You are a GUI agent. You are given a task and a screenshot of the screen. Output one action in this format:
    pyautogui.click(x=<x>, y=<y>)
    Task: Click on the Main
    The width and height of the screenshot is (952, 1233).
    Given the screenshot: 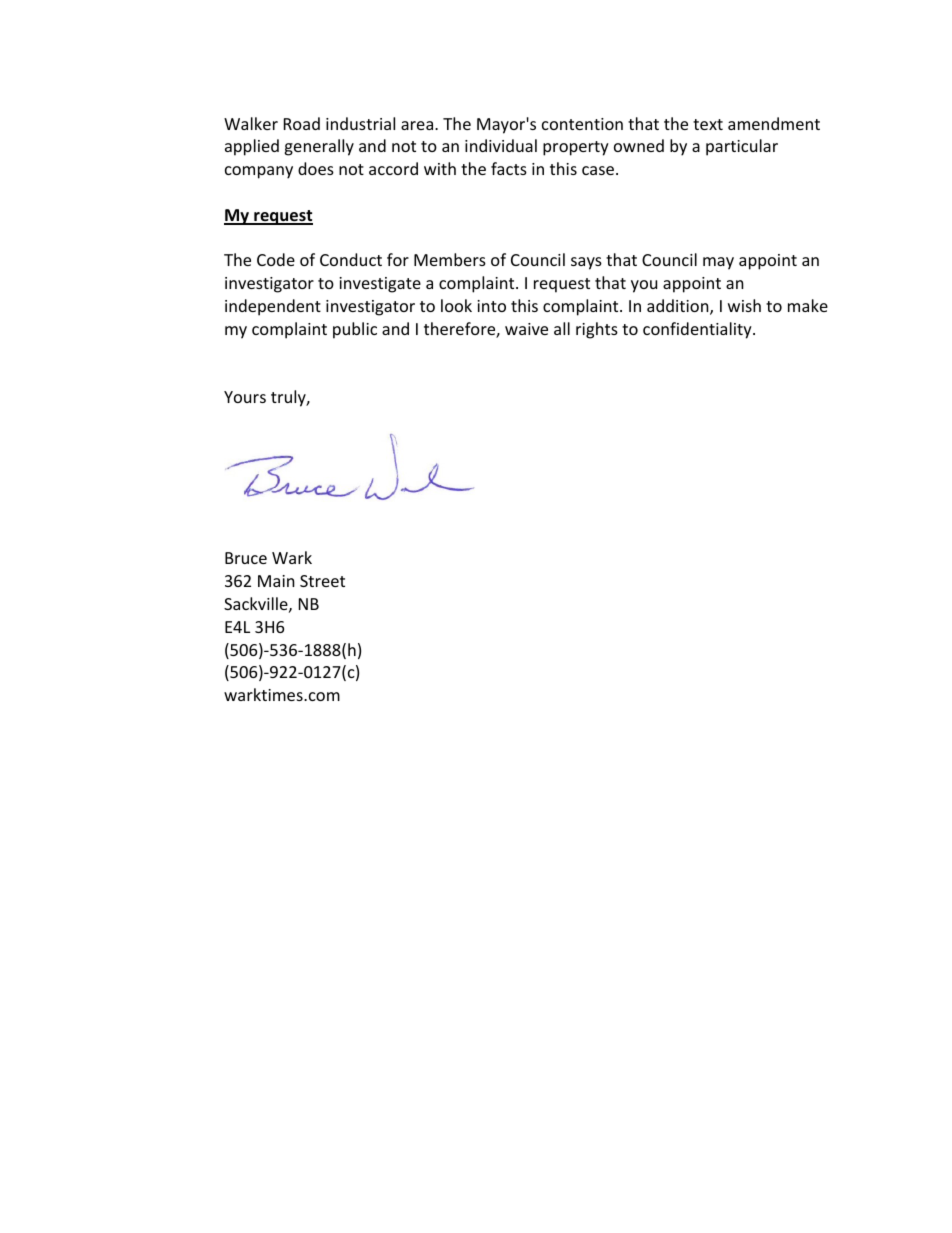 What is the action you would take?
    pyautogui.click(x=276, y=581)
